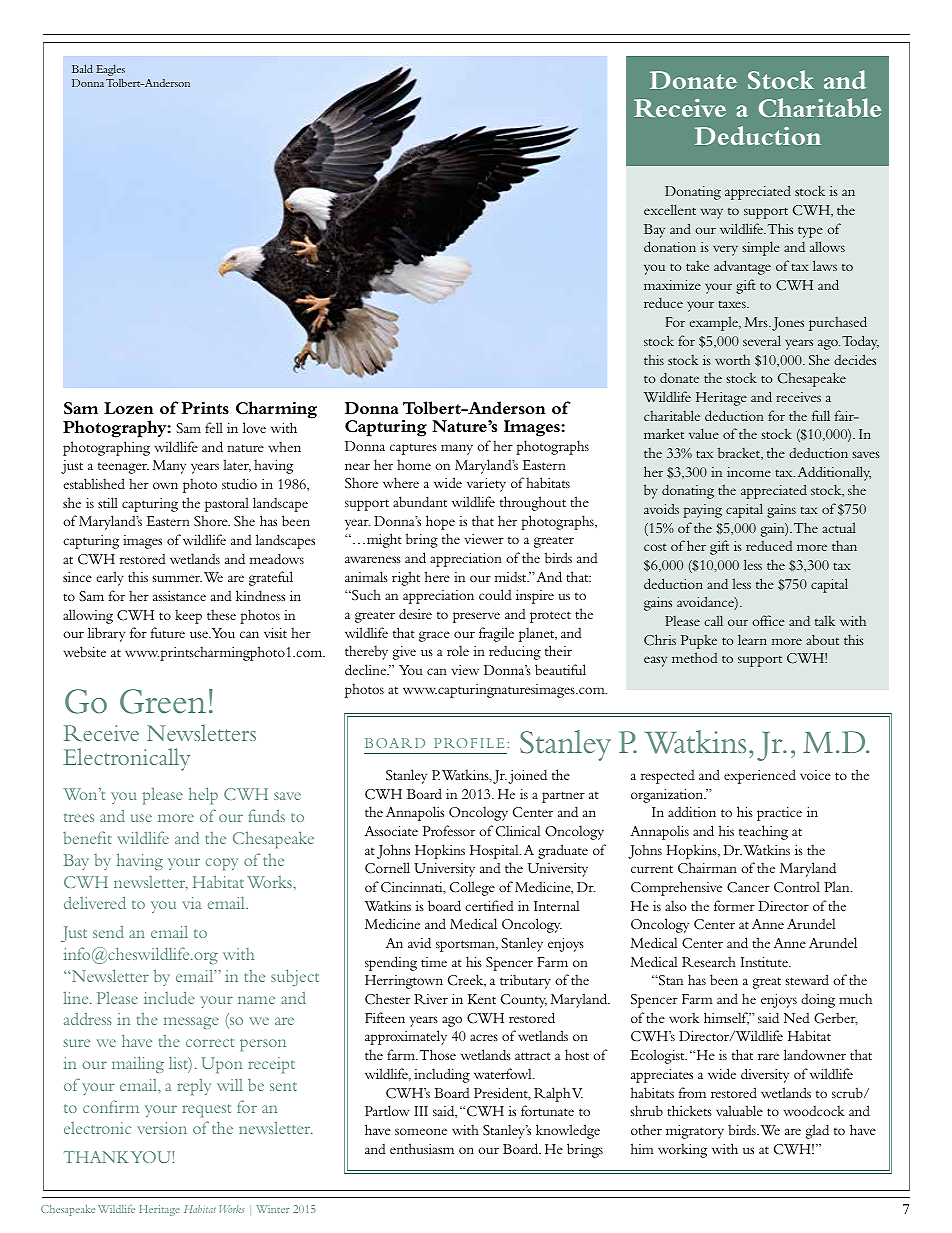  I want to click on version, so click(162, 1128).
